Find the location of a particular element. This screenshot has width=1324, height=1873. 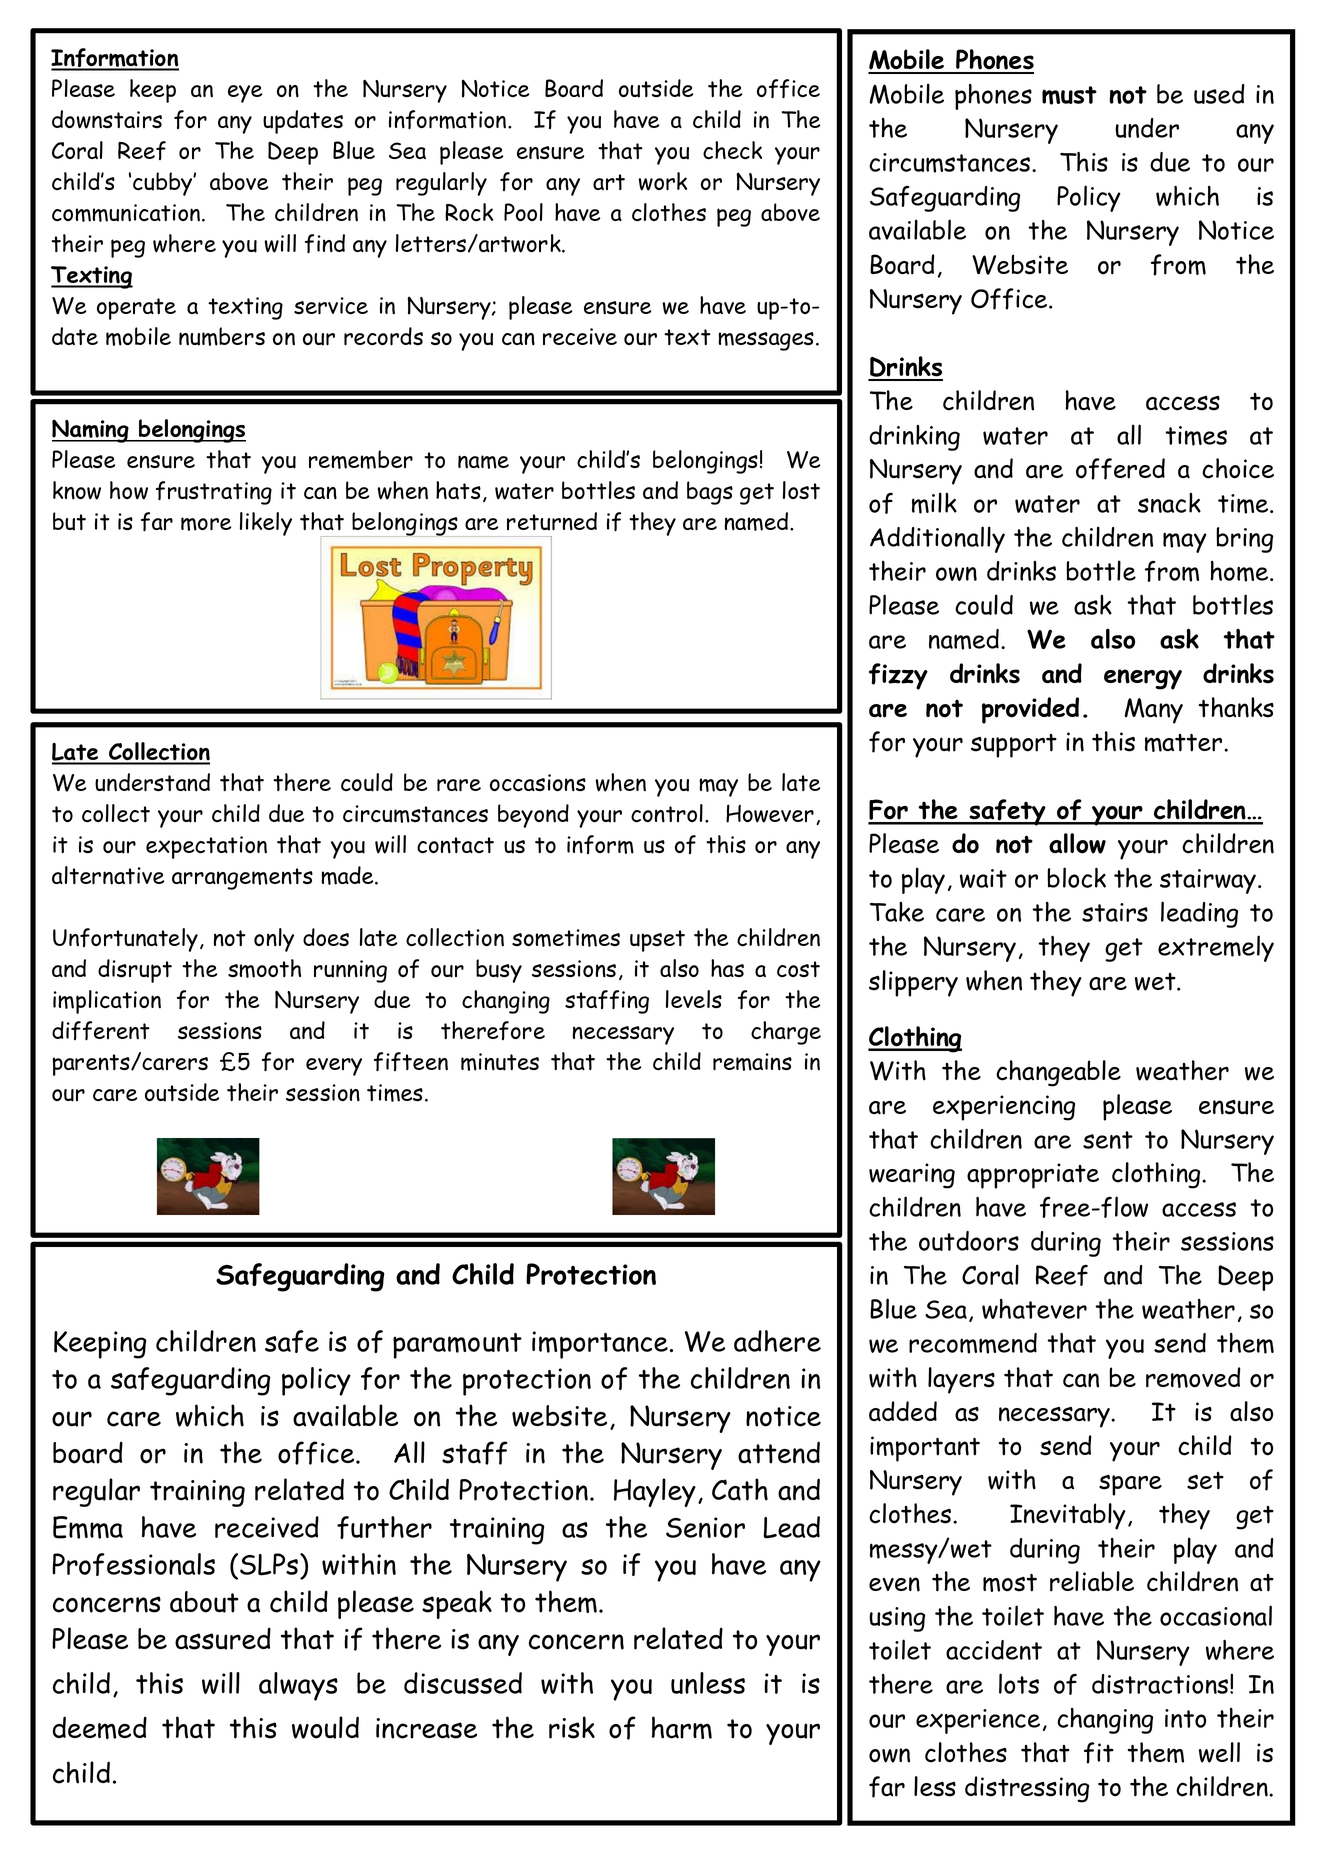

deemed is located at coordinates (100, 1727).
